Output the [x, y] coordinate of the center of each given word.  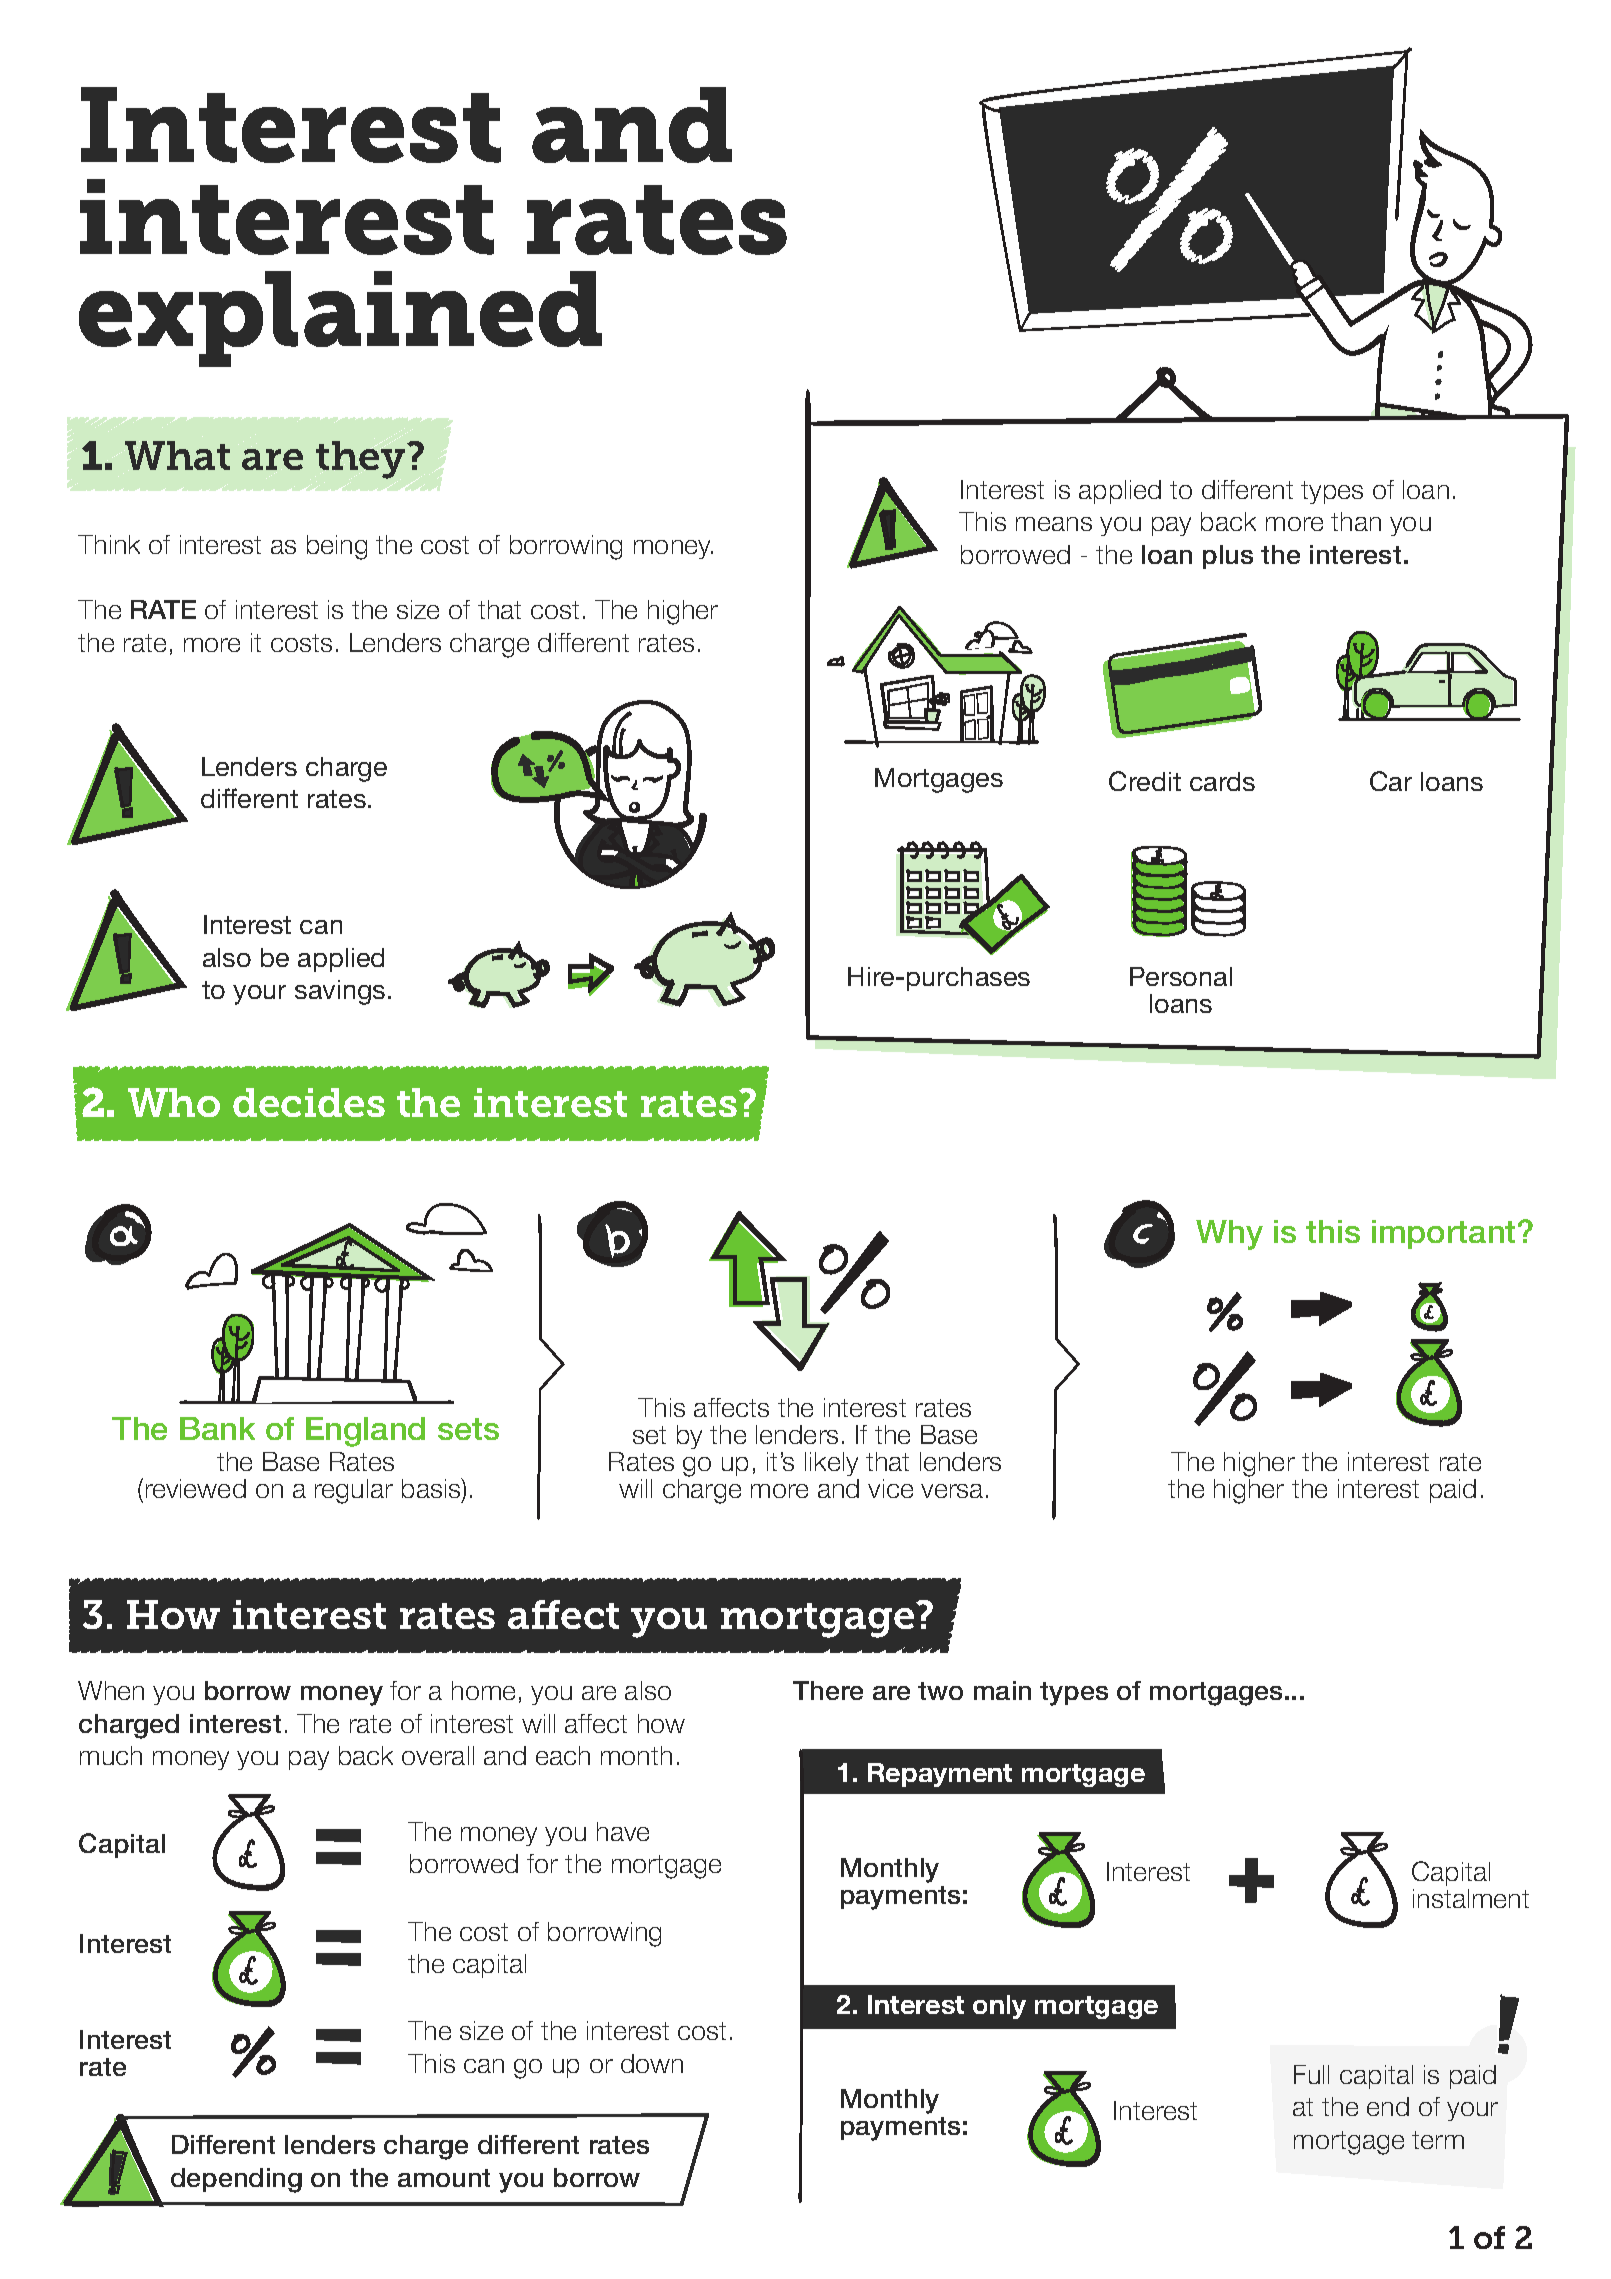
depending [236, 2180]
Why [1229, 1235]
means [1054, 524]
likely [831, 1464]
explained [340, 319]
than [1356, 521]
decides [309, 1102]
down [652, 2063]
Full [1311, 2074]
